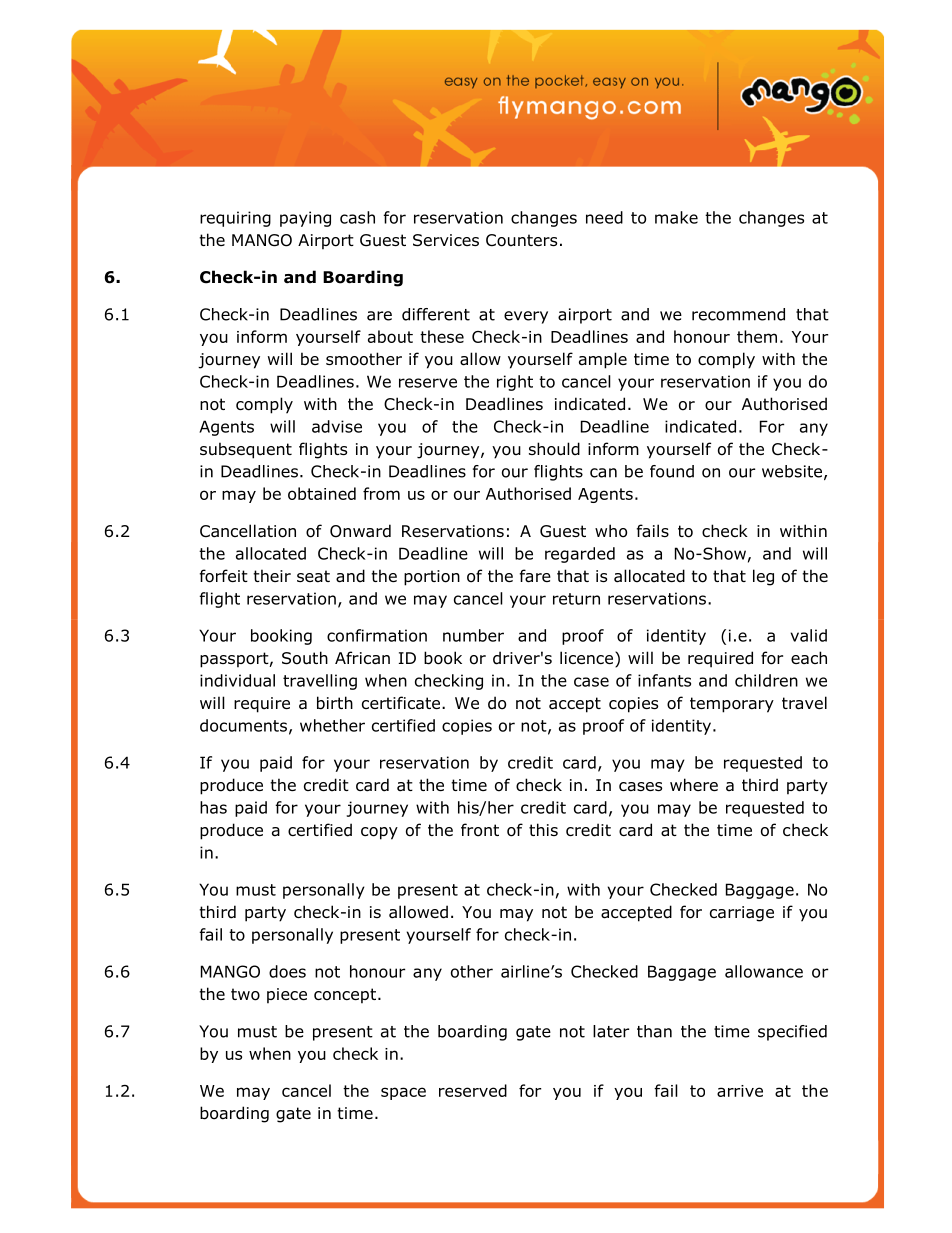  I want to click on make, so click(676, 217).
